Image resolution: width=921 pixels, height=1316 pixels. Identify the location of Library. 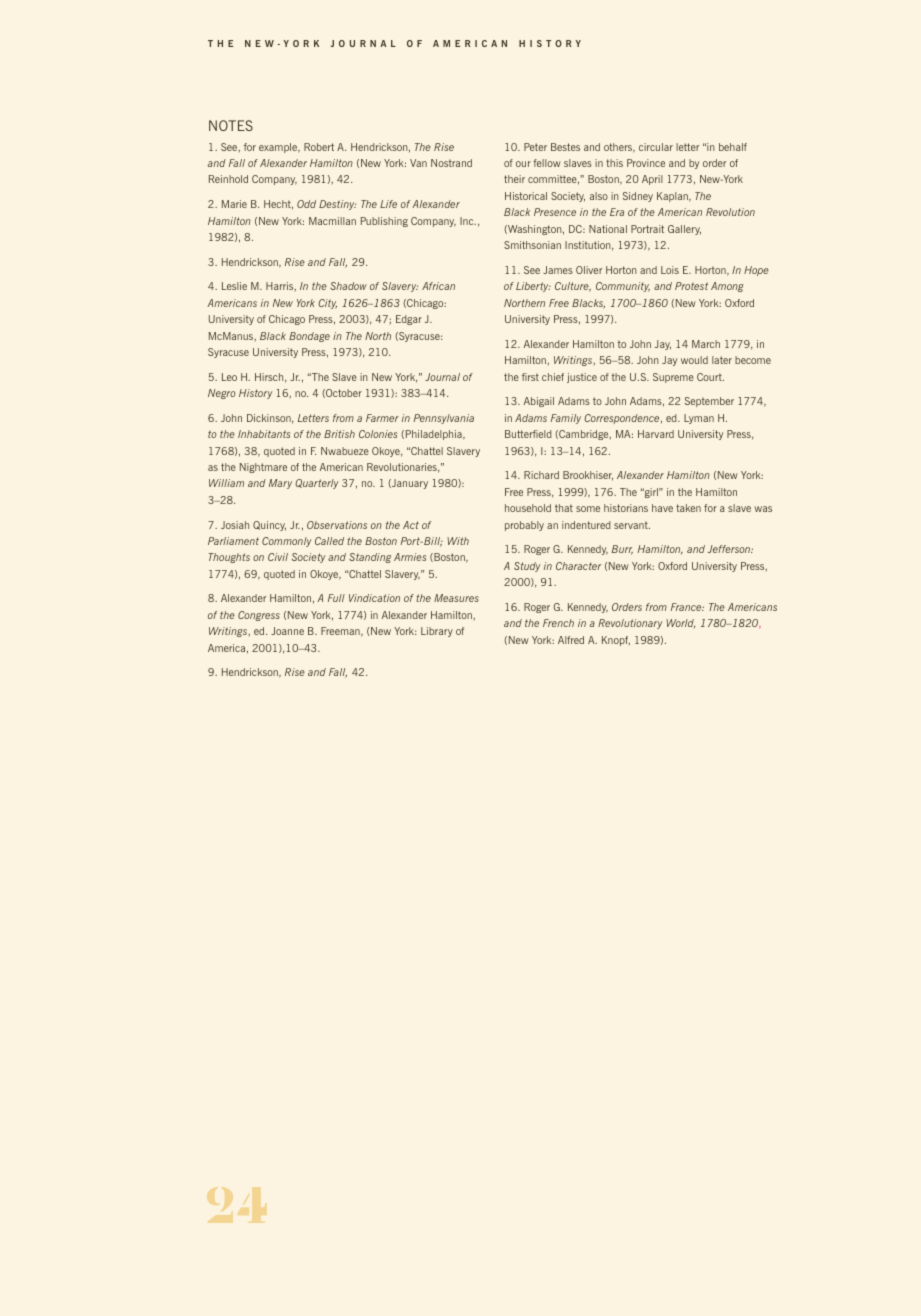
(437, 632).
